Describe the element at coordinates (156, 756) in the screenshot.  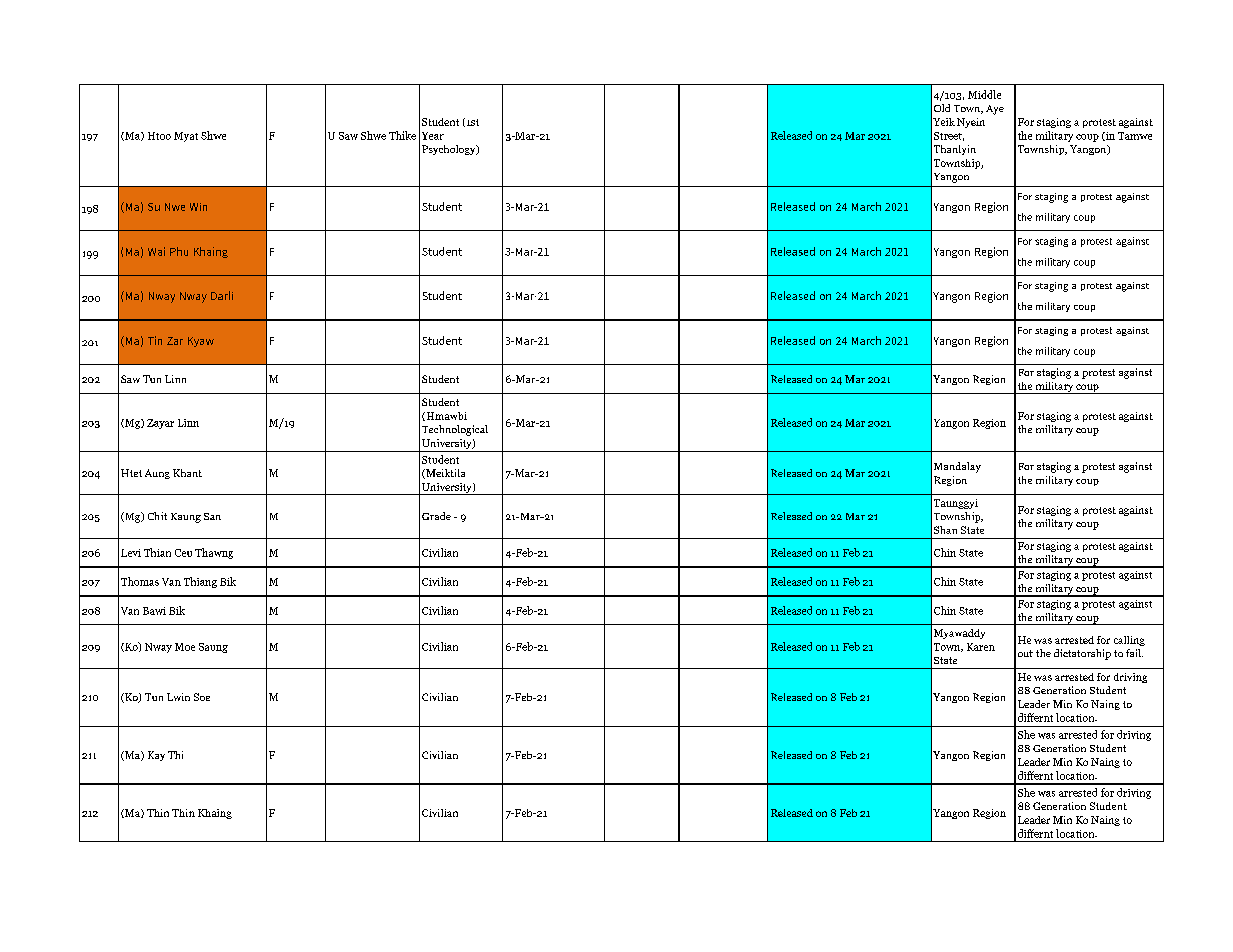
I see `Kay` at that location.
